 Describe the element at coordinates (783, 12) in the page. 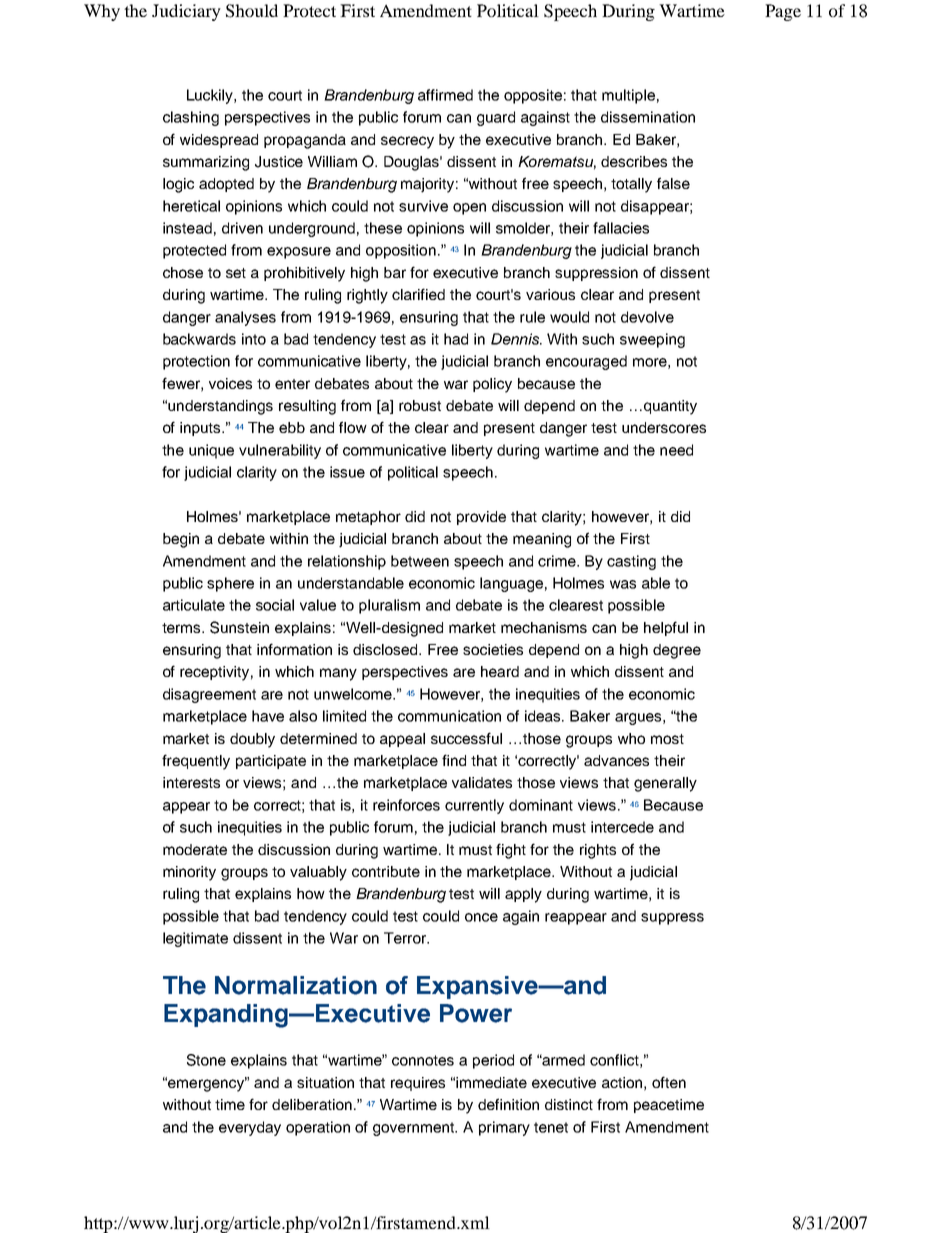

I see `Page` at that location.
